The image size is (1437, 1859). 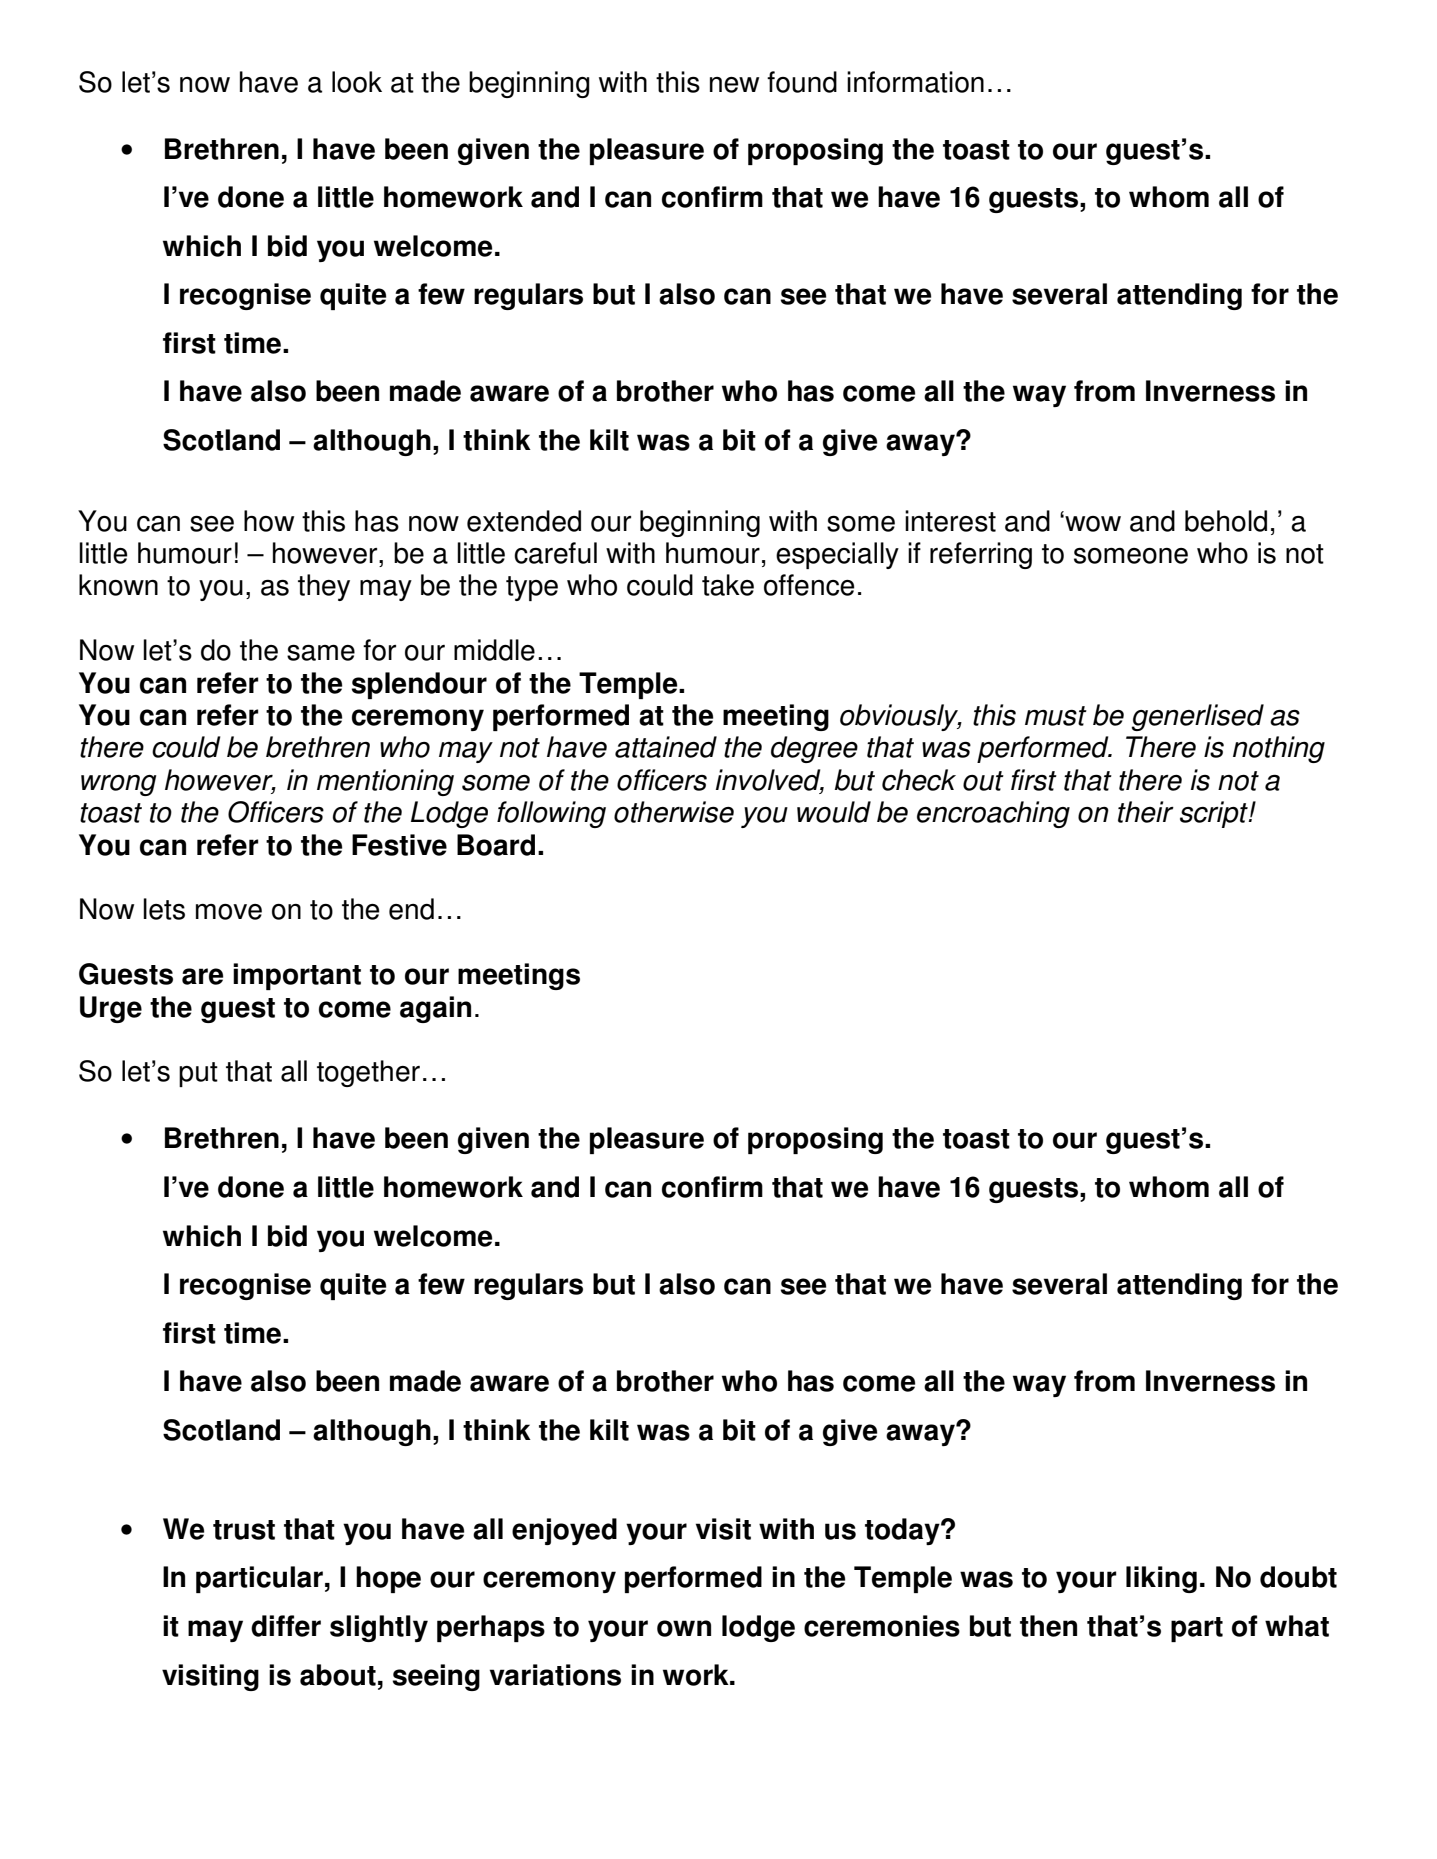 What do you see at coordinates (435, 1009) in the screenshot?
I see `again` at bounding box center [435, 1009].
